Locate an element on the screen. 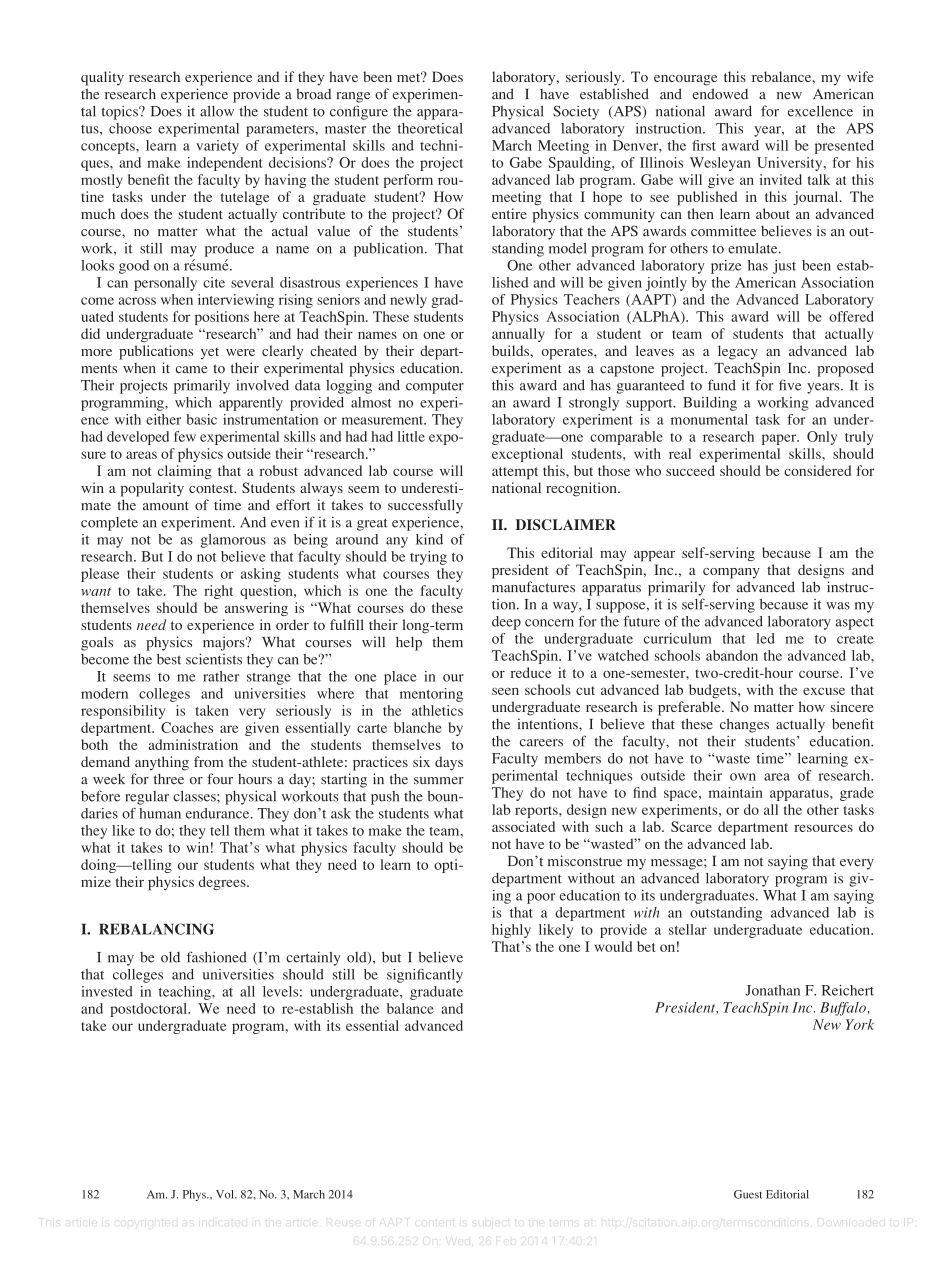 This screenshot has height=1261, width=952. significantly is located at coordinates (425, 976).
